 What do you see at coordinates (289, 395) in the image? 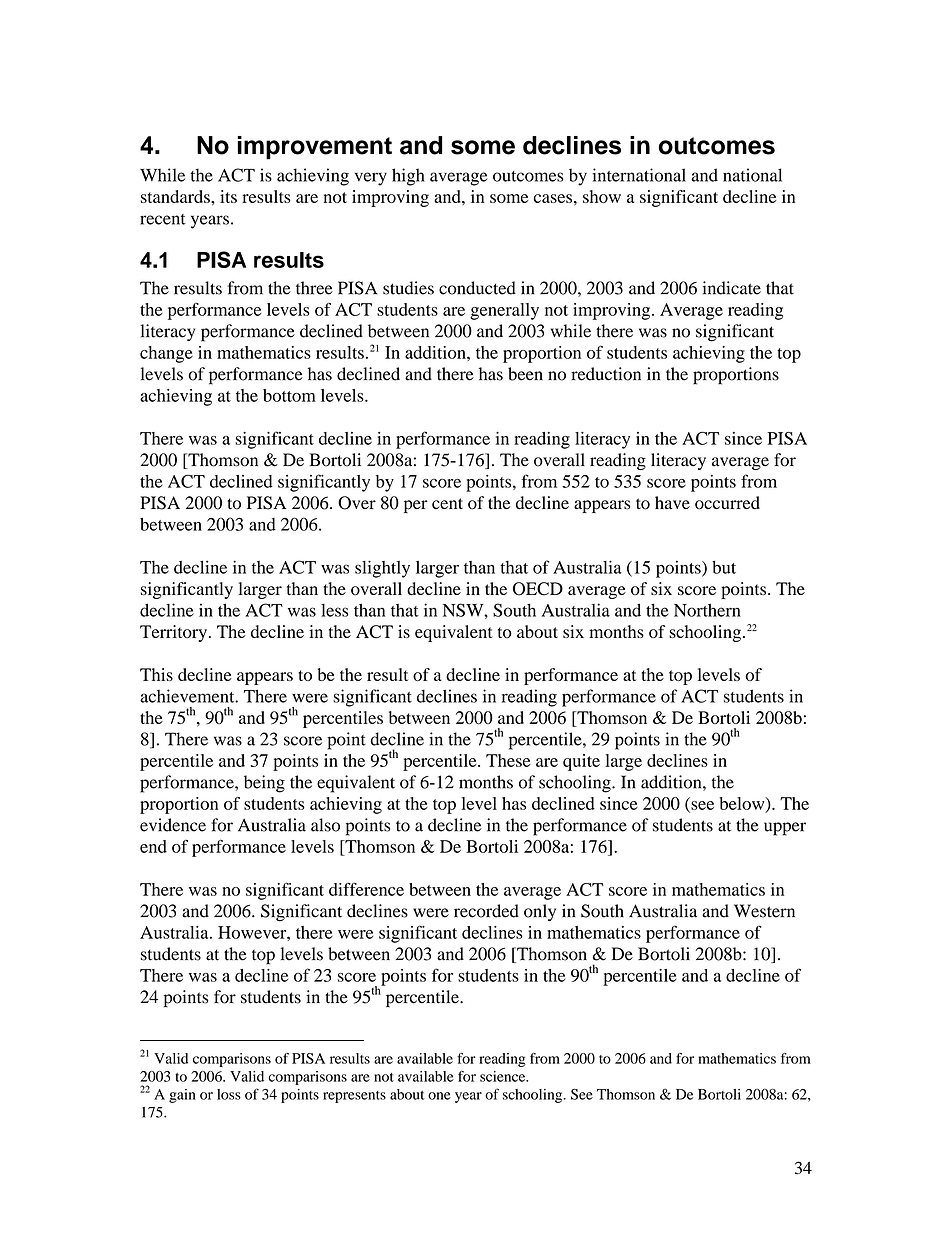
I see `bottom` at bounding box center [289, 395].
